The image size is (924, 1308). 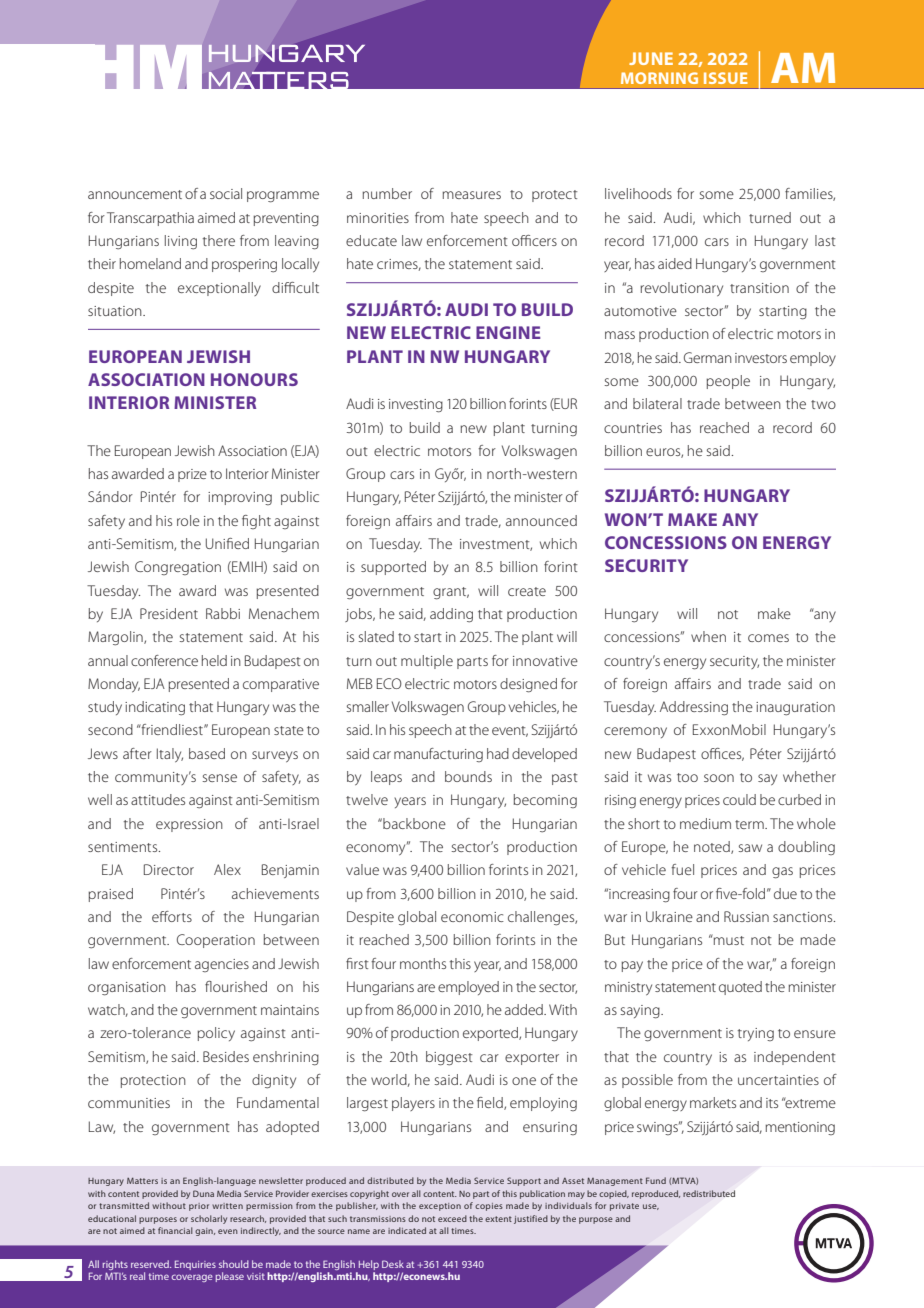 I want to click on Cooperation, so click(x=216, y=941).
